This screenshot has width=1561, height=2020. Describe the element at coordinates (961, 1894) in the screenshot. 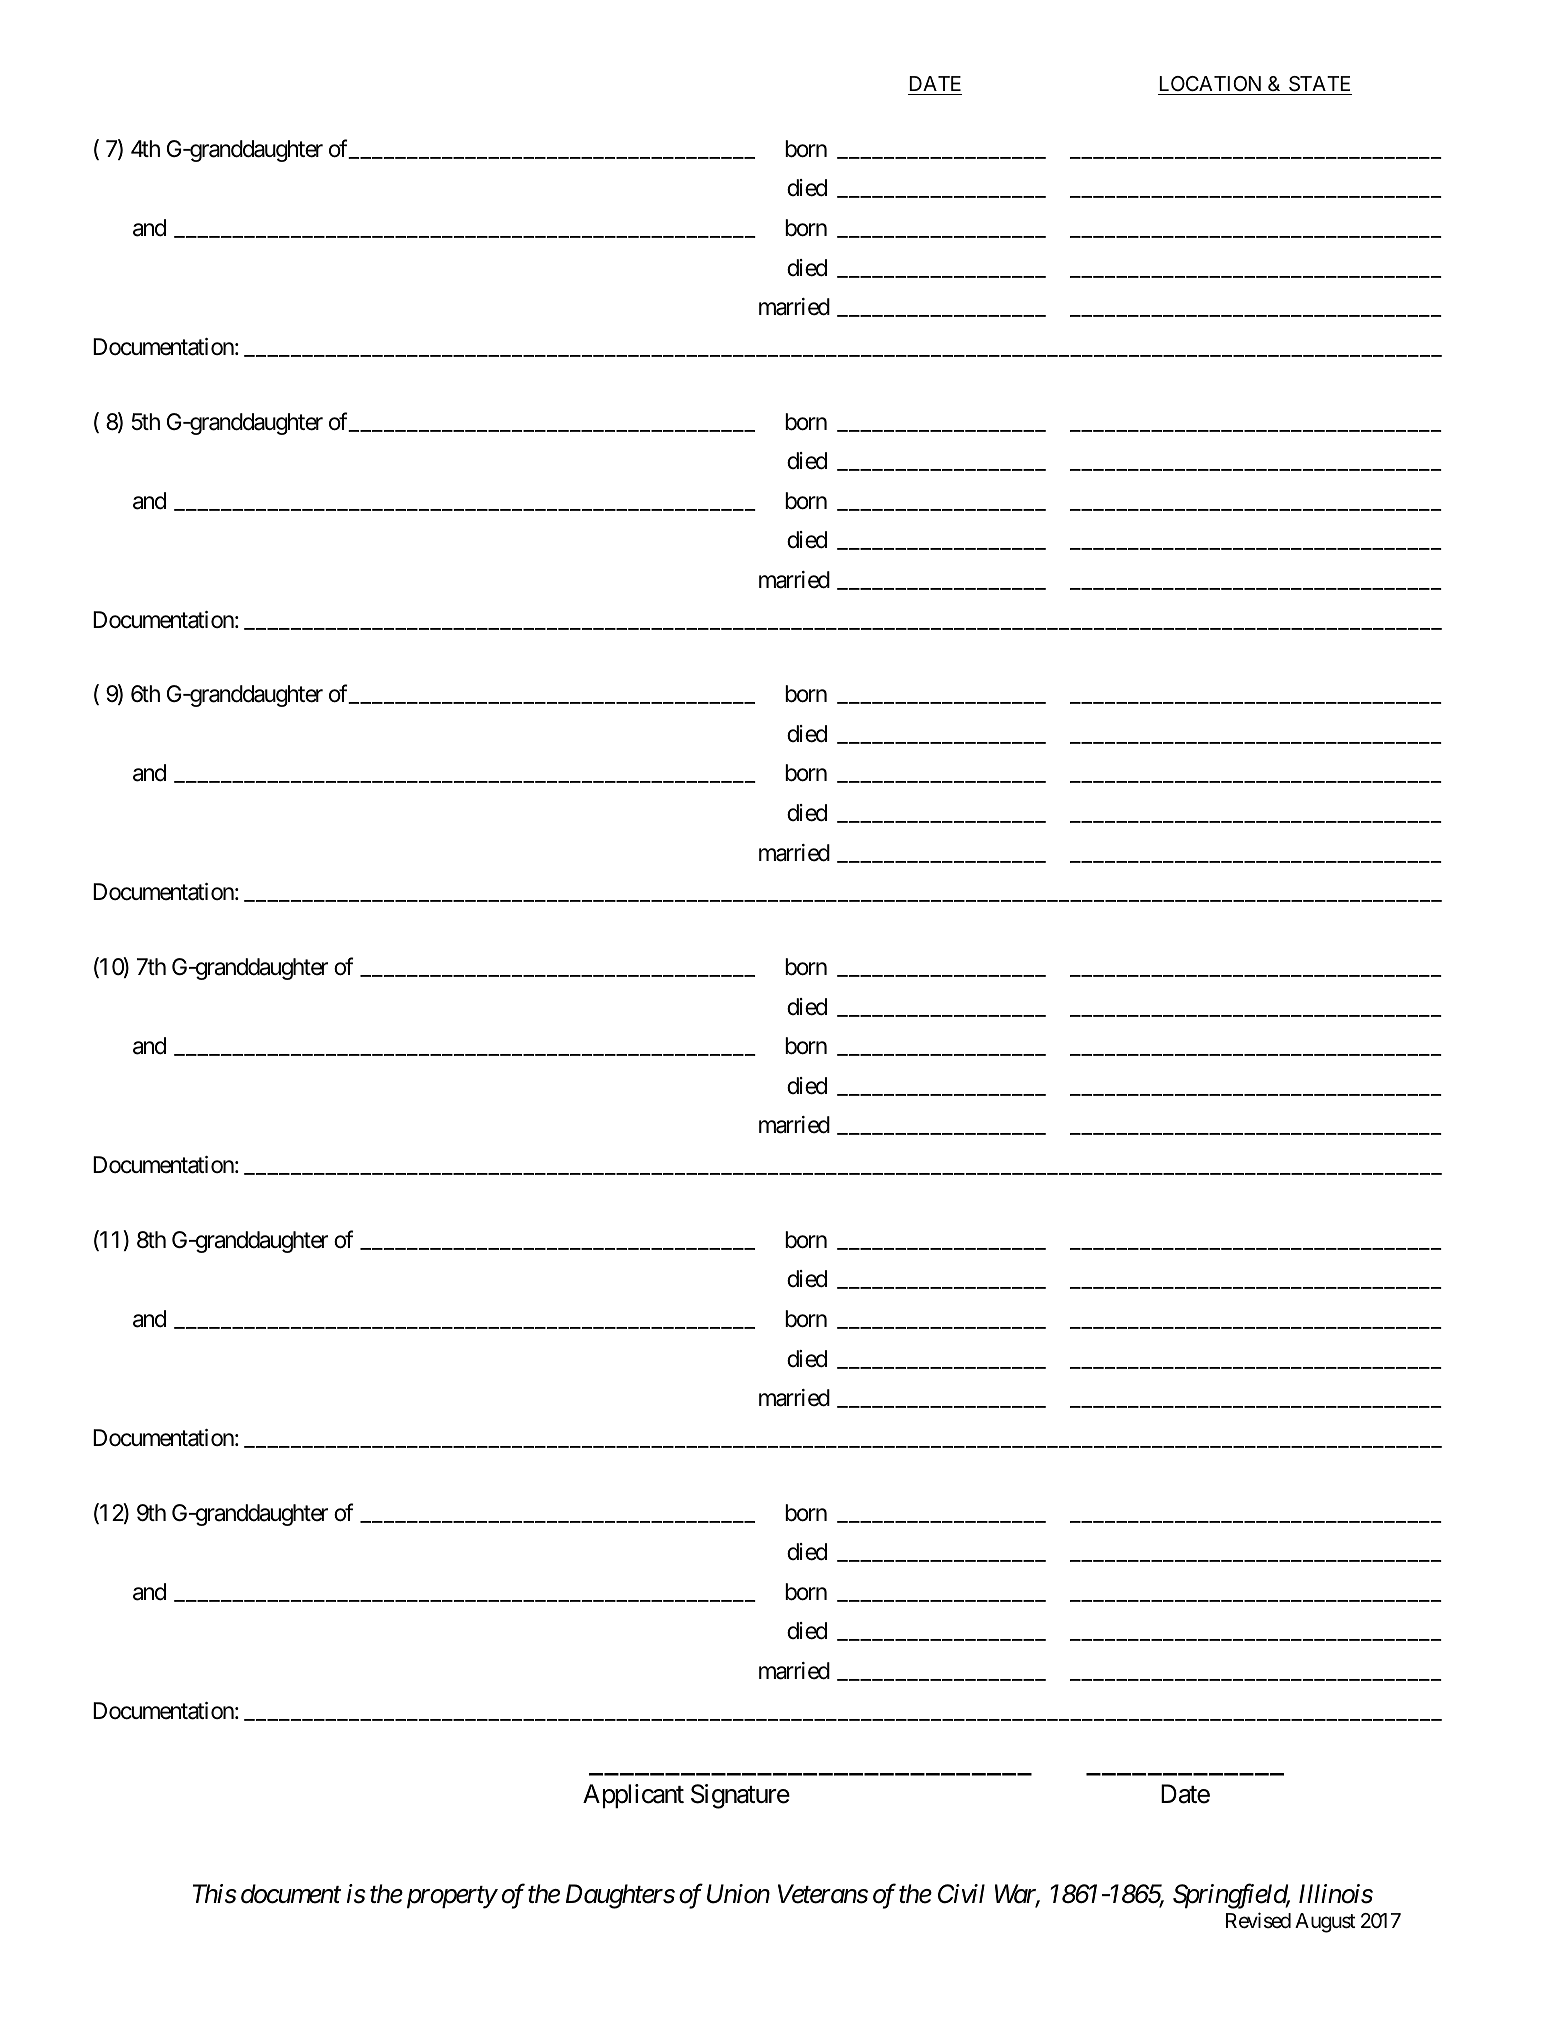

I see `Civil` at that location.
